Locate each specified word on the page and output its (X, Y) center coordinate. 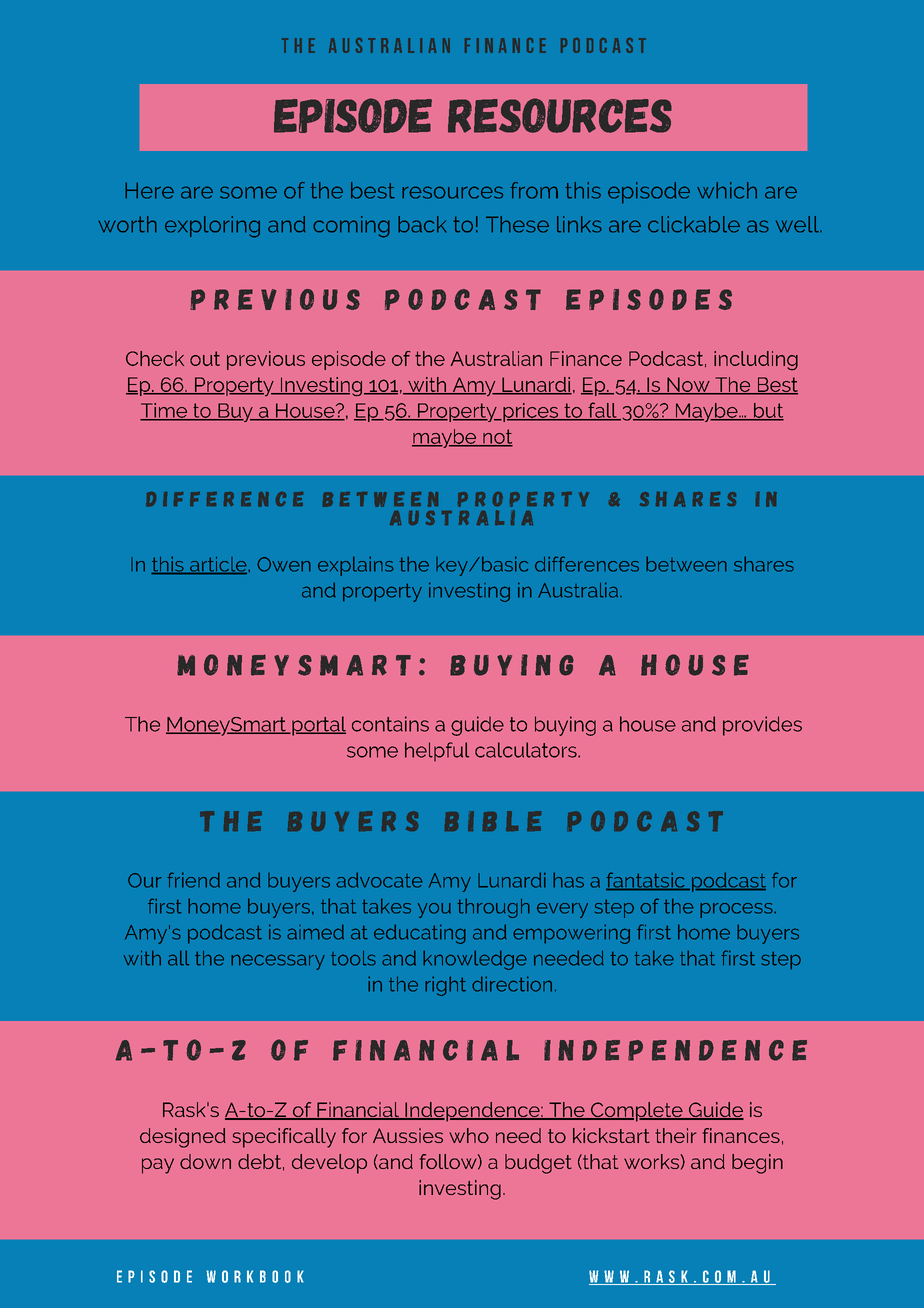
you (434, 910)
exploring (212, 227)
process (737, 910)
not (497, 437)
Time (164, 411)
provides (762, 726)
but (767, 411)
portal (318, 726)
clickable (694, 224)
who (469, 1135)
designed (183, 1138)
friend (194, 880)
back (422, 224)
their (676, 1135)
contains (390, 724)
